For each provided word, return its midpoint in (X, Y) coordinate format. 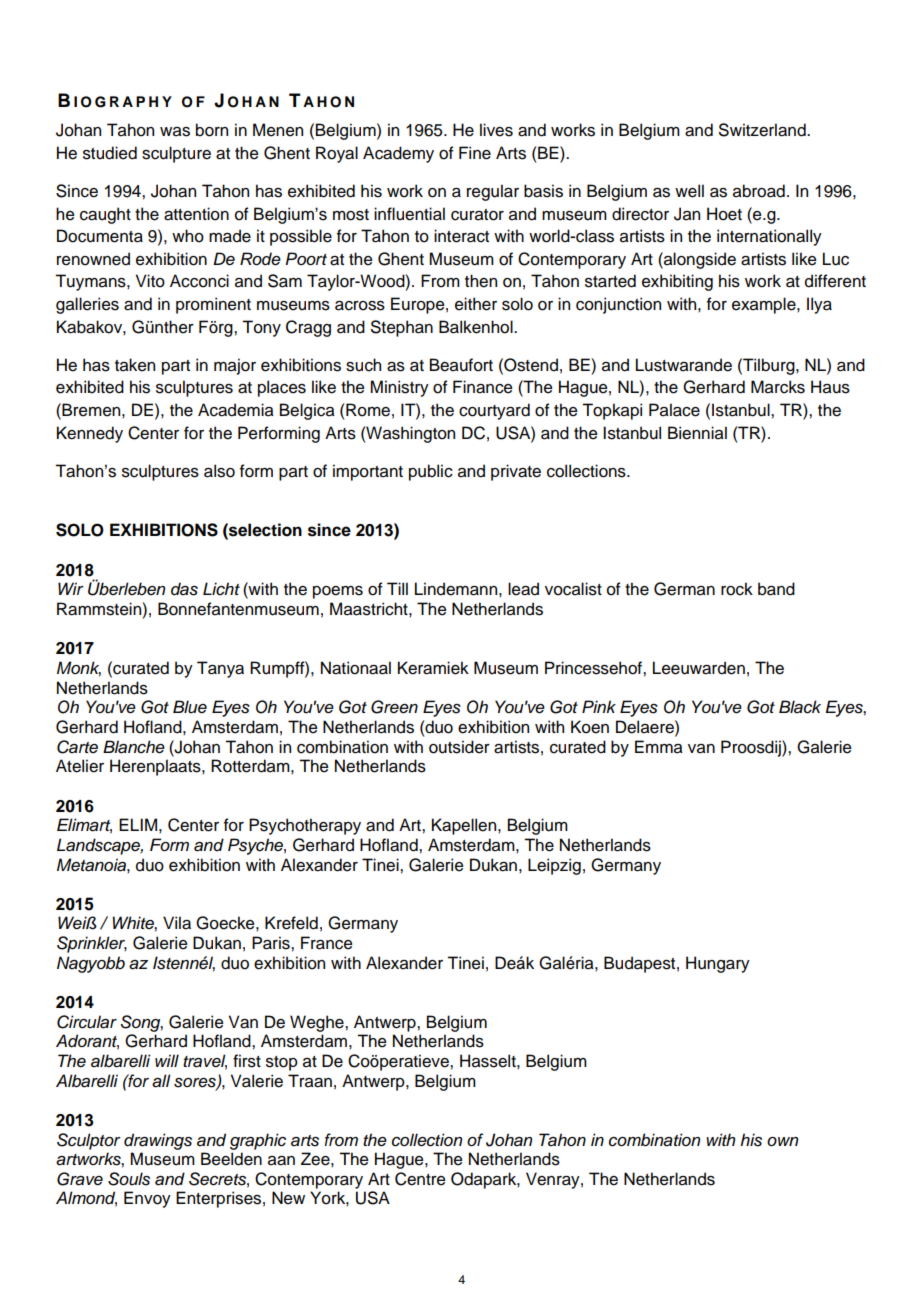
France (327, 943)
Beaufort (461, 365)
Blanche (134, 747)
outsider (459, 747)
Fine (475, 153)
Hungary (718, 964)
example (765, 305)
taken (135, 365)
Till (397, 588)
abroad (759, 191)
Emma (659, 747)
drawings (158, 1141)
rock (737, 589)
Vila (177, 923)
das (184, 589)
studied (110, 153)
